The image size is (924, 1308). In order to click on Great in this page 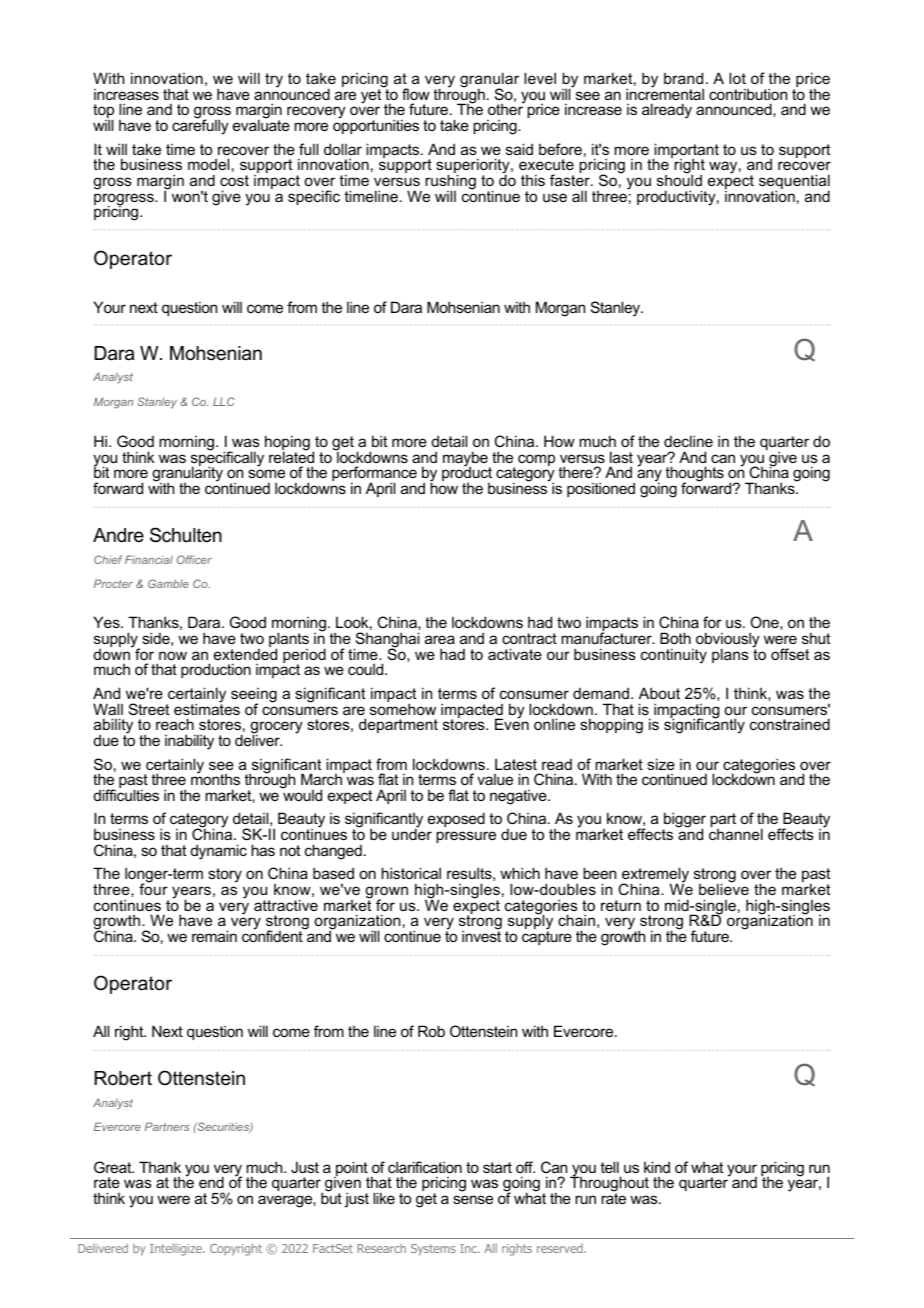, I will do `click(114, 1167)`.
